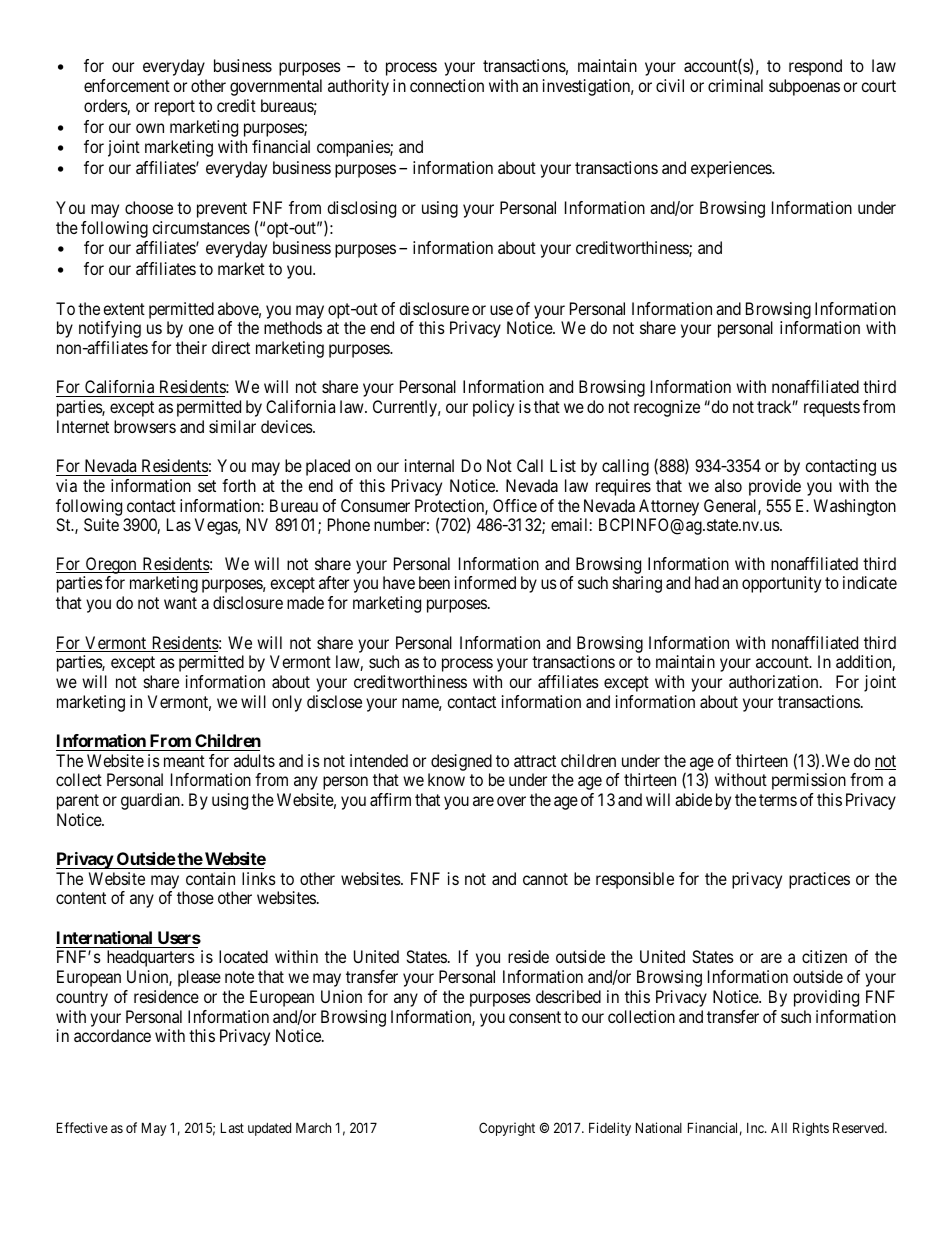  I want to click on connection, so click(447, 85).
